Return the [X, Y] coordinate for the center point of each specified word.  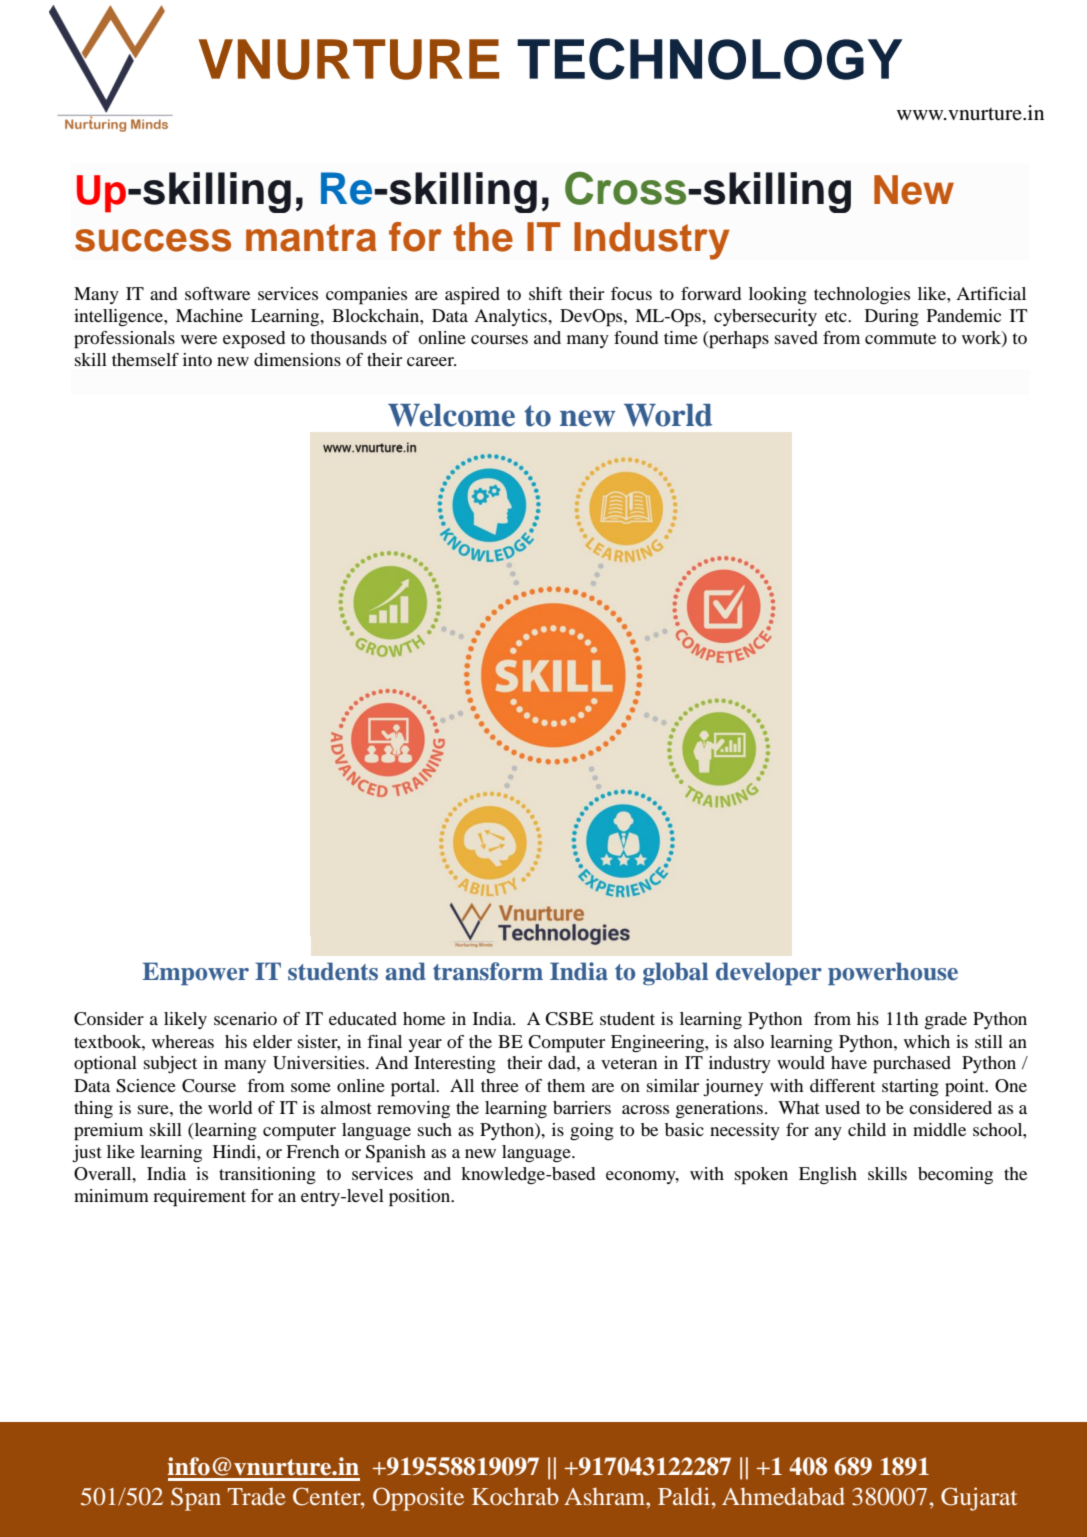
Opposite [418, 1499]
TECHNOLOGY [710, 59]
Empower [196, 973]
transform [488, 971]
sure [154, 1109]
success [153, 240]
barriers [582, 1107]
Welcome [451, 415]
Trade [256, 1496]
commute [900, 338]
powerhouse [893, 973]
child [867, 1129]
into [197, 359]
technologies [862, 296]
